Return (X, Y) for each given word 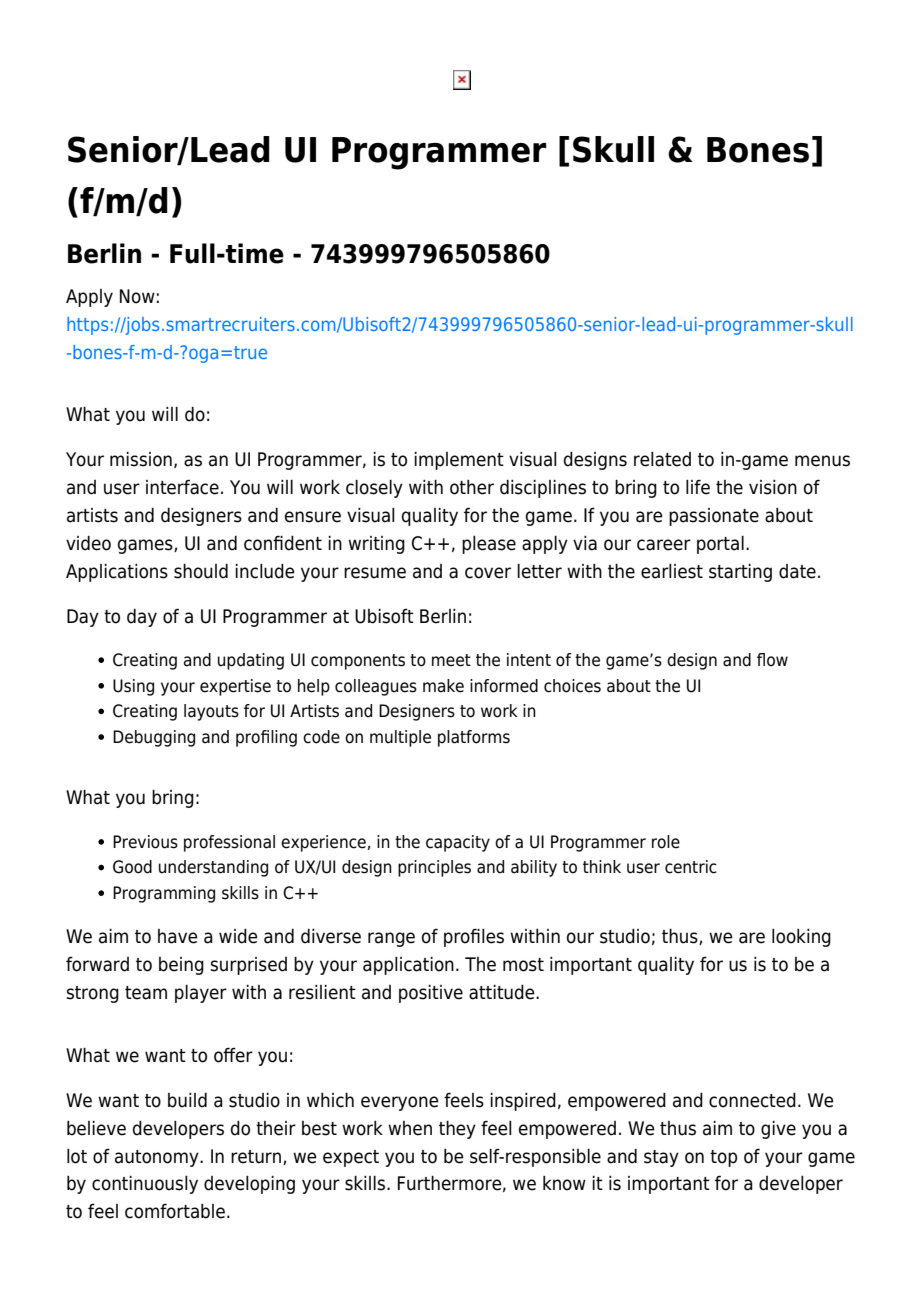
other (472, 487)
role (666, 842)
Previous (145, 842)
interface (182, 487)
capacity (458, 843)
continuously (145, 1185)
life (698, 487)
